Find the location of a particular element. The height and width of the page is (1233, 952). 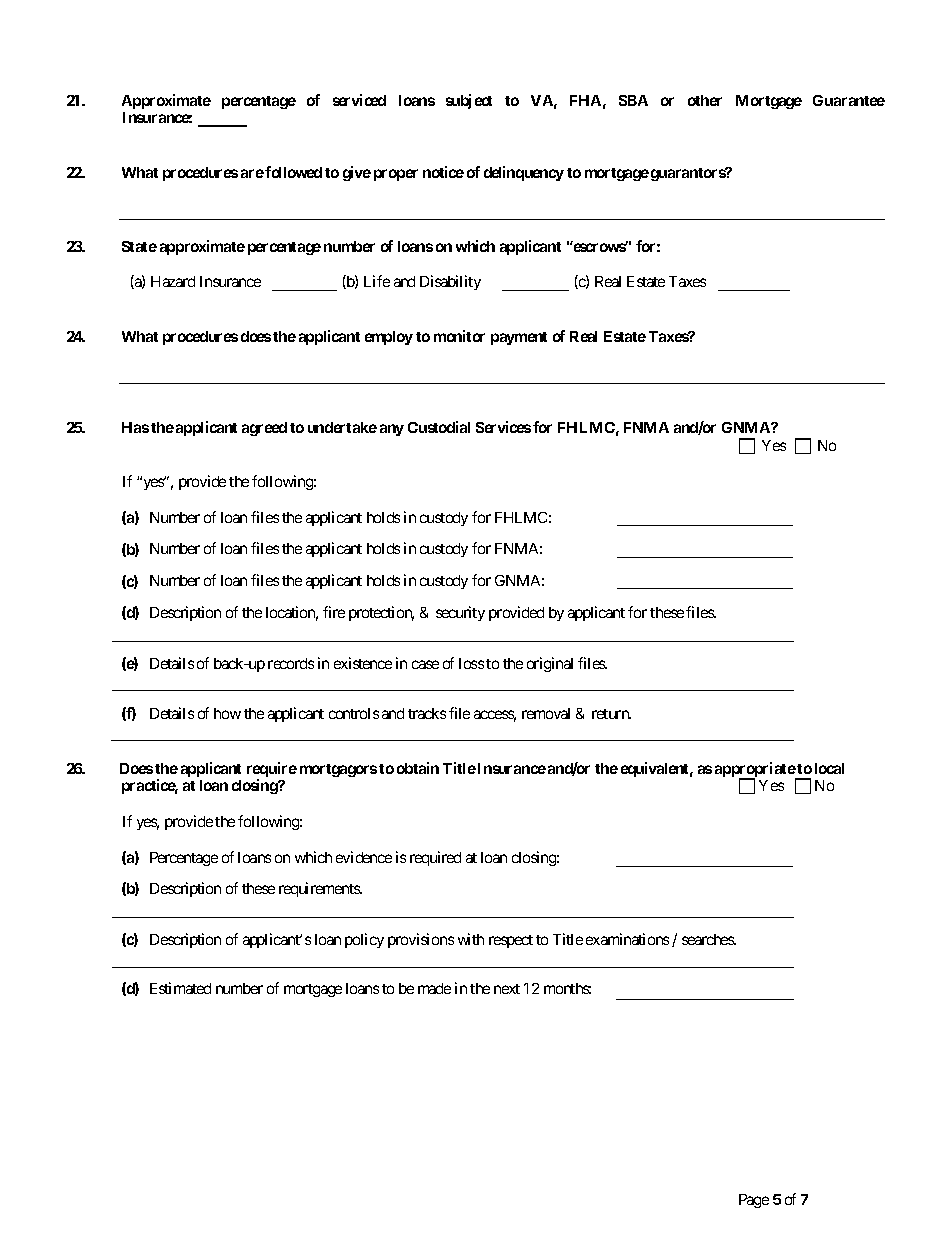

obtain is located at coordinates (418, 768).
